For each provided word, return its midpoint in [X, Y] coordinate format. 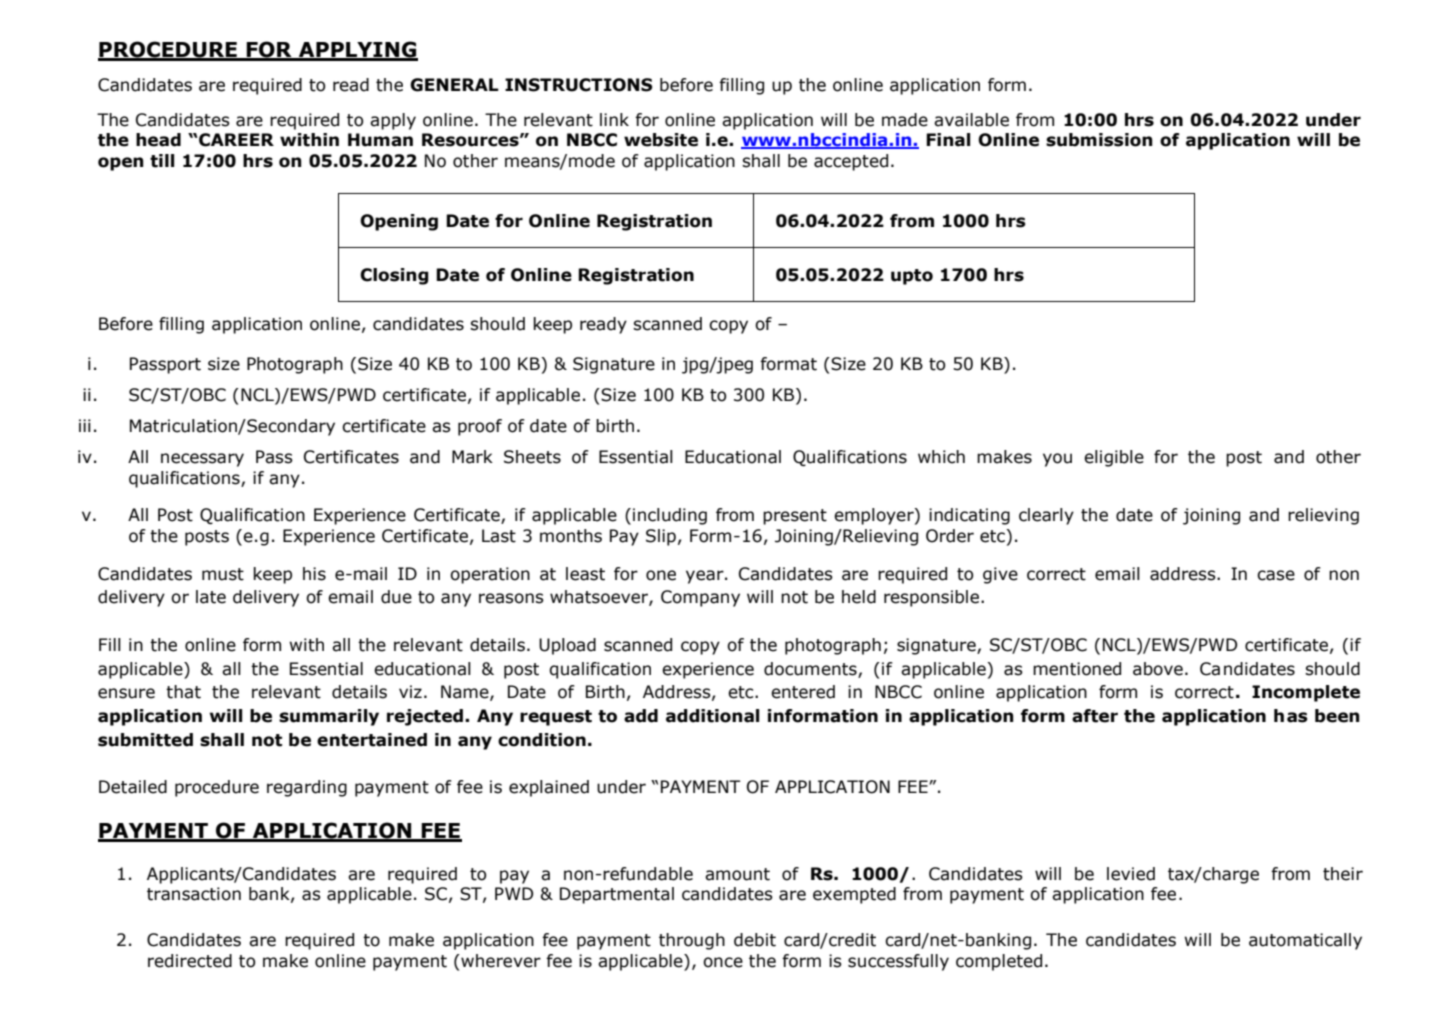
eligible [1114, 458]
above [1158, 669]
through [692, 941]
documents [811, 669]
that [183, 692]
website [661, 140]
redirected [190, 961]
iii [85, 425]
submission [1099, 140]
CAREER [235, 140]
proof [480, 427]
